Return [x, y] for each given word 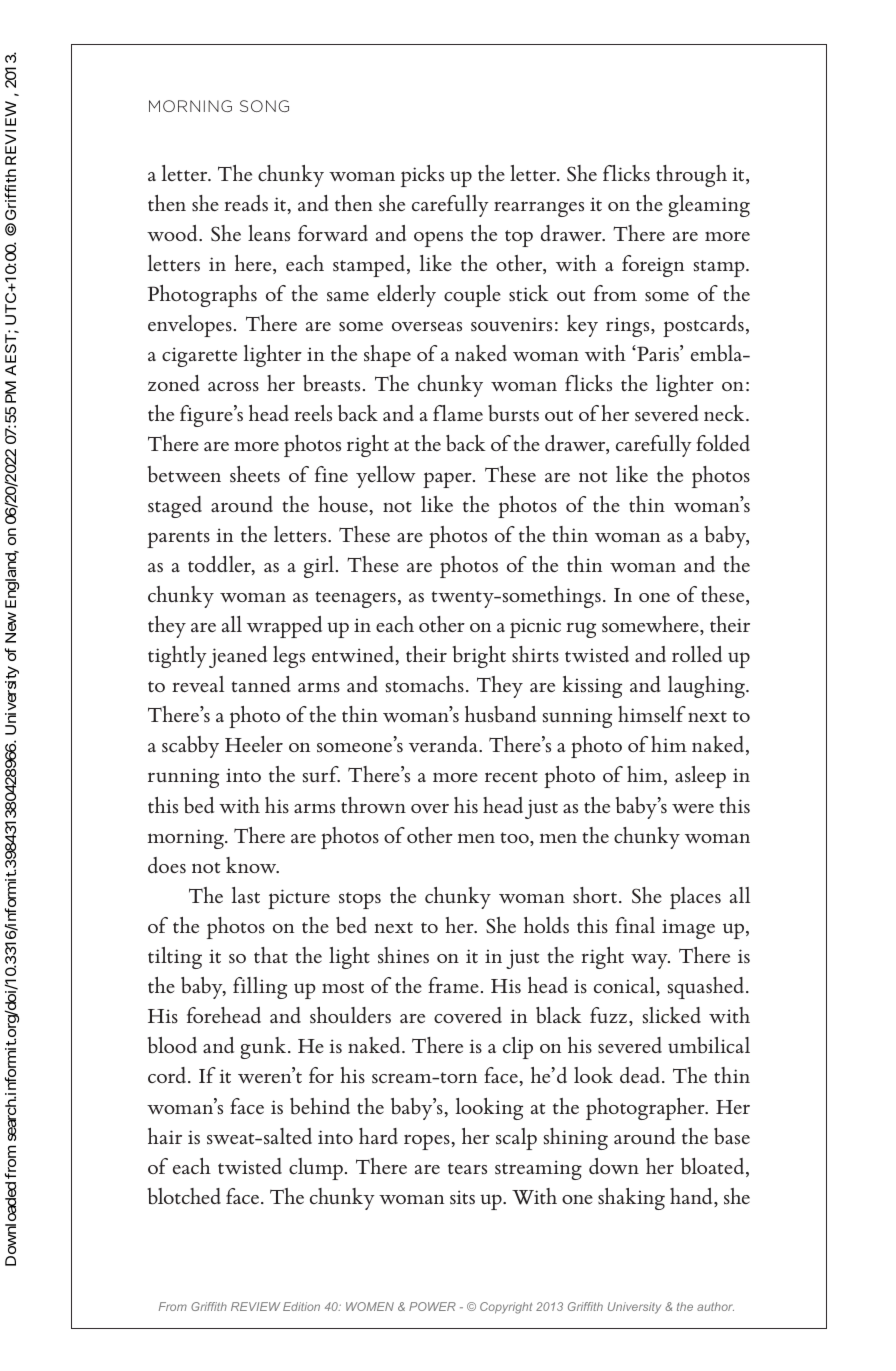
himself [652, 714]
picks [422, 176]
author [715, 1306]
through [691, 176]
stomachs [425, 684]
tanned [261, 684]
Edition [301, 1306]
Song [264, 106]
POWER [432, 1306]
